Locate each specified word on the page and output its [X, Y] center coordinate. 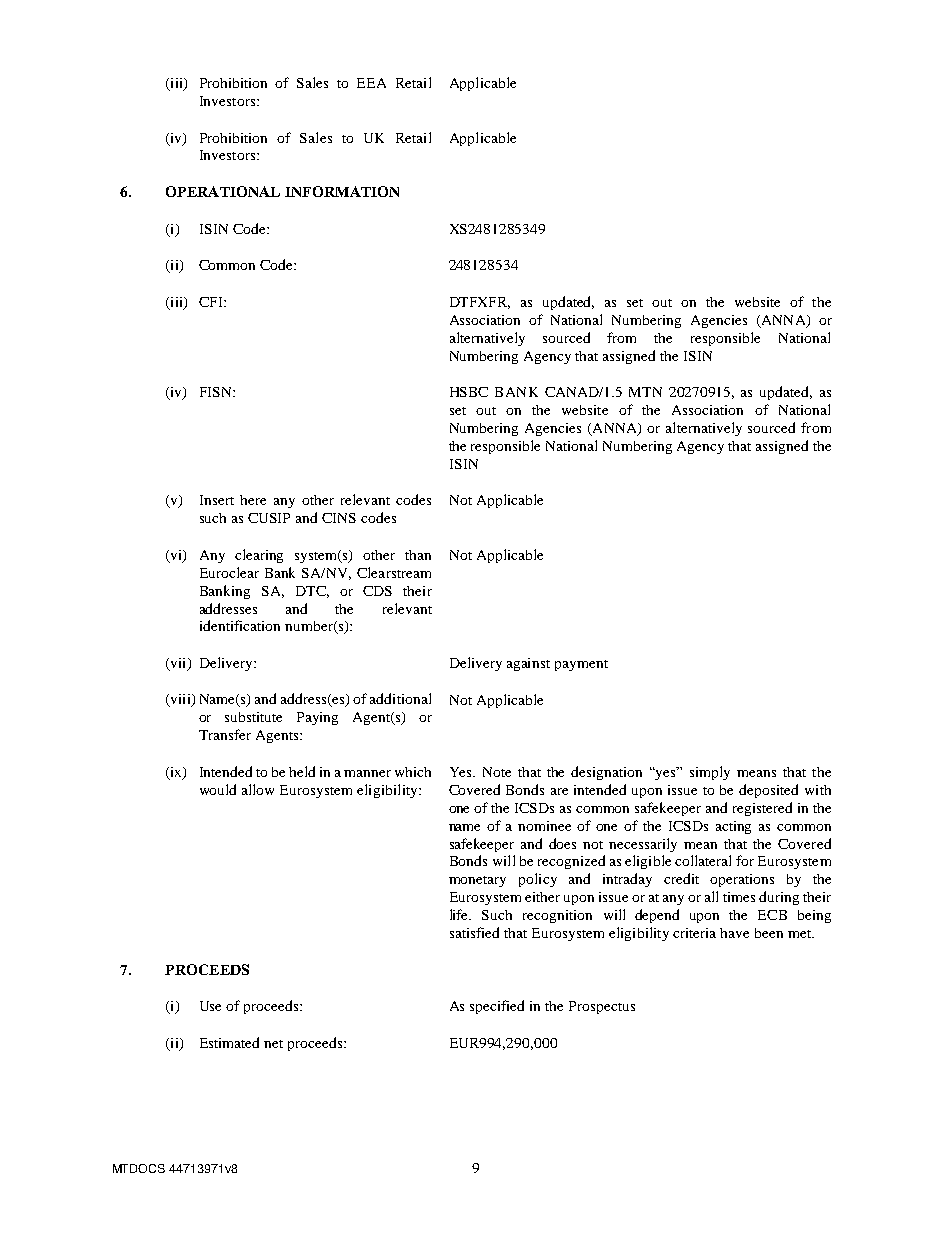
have [734, 933]
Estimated [229, 1042]
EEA [371, 83]
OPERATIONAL [223, 191]
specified [497, 1007]
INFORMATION [342, 191]
